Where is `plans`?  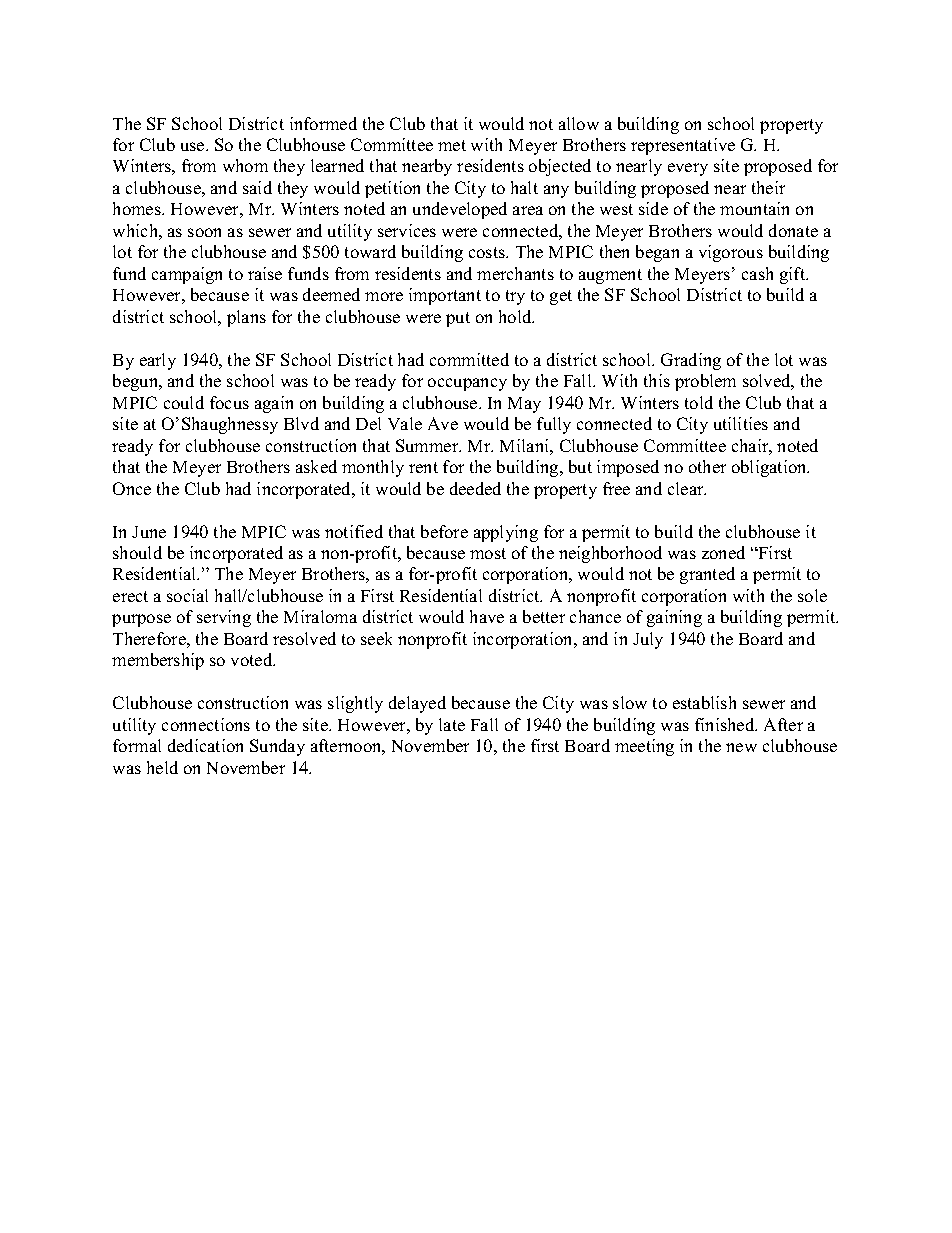 plans is located at coordinates (246, 318).
